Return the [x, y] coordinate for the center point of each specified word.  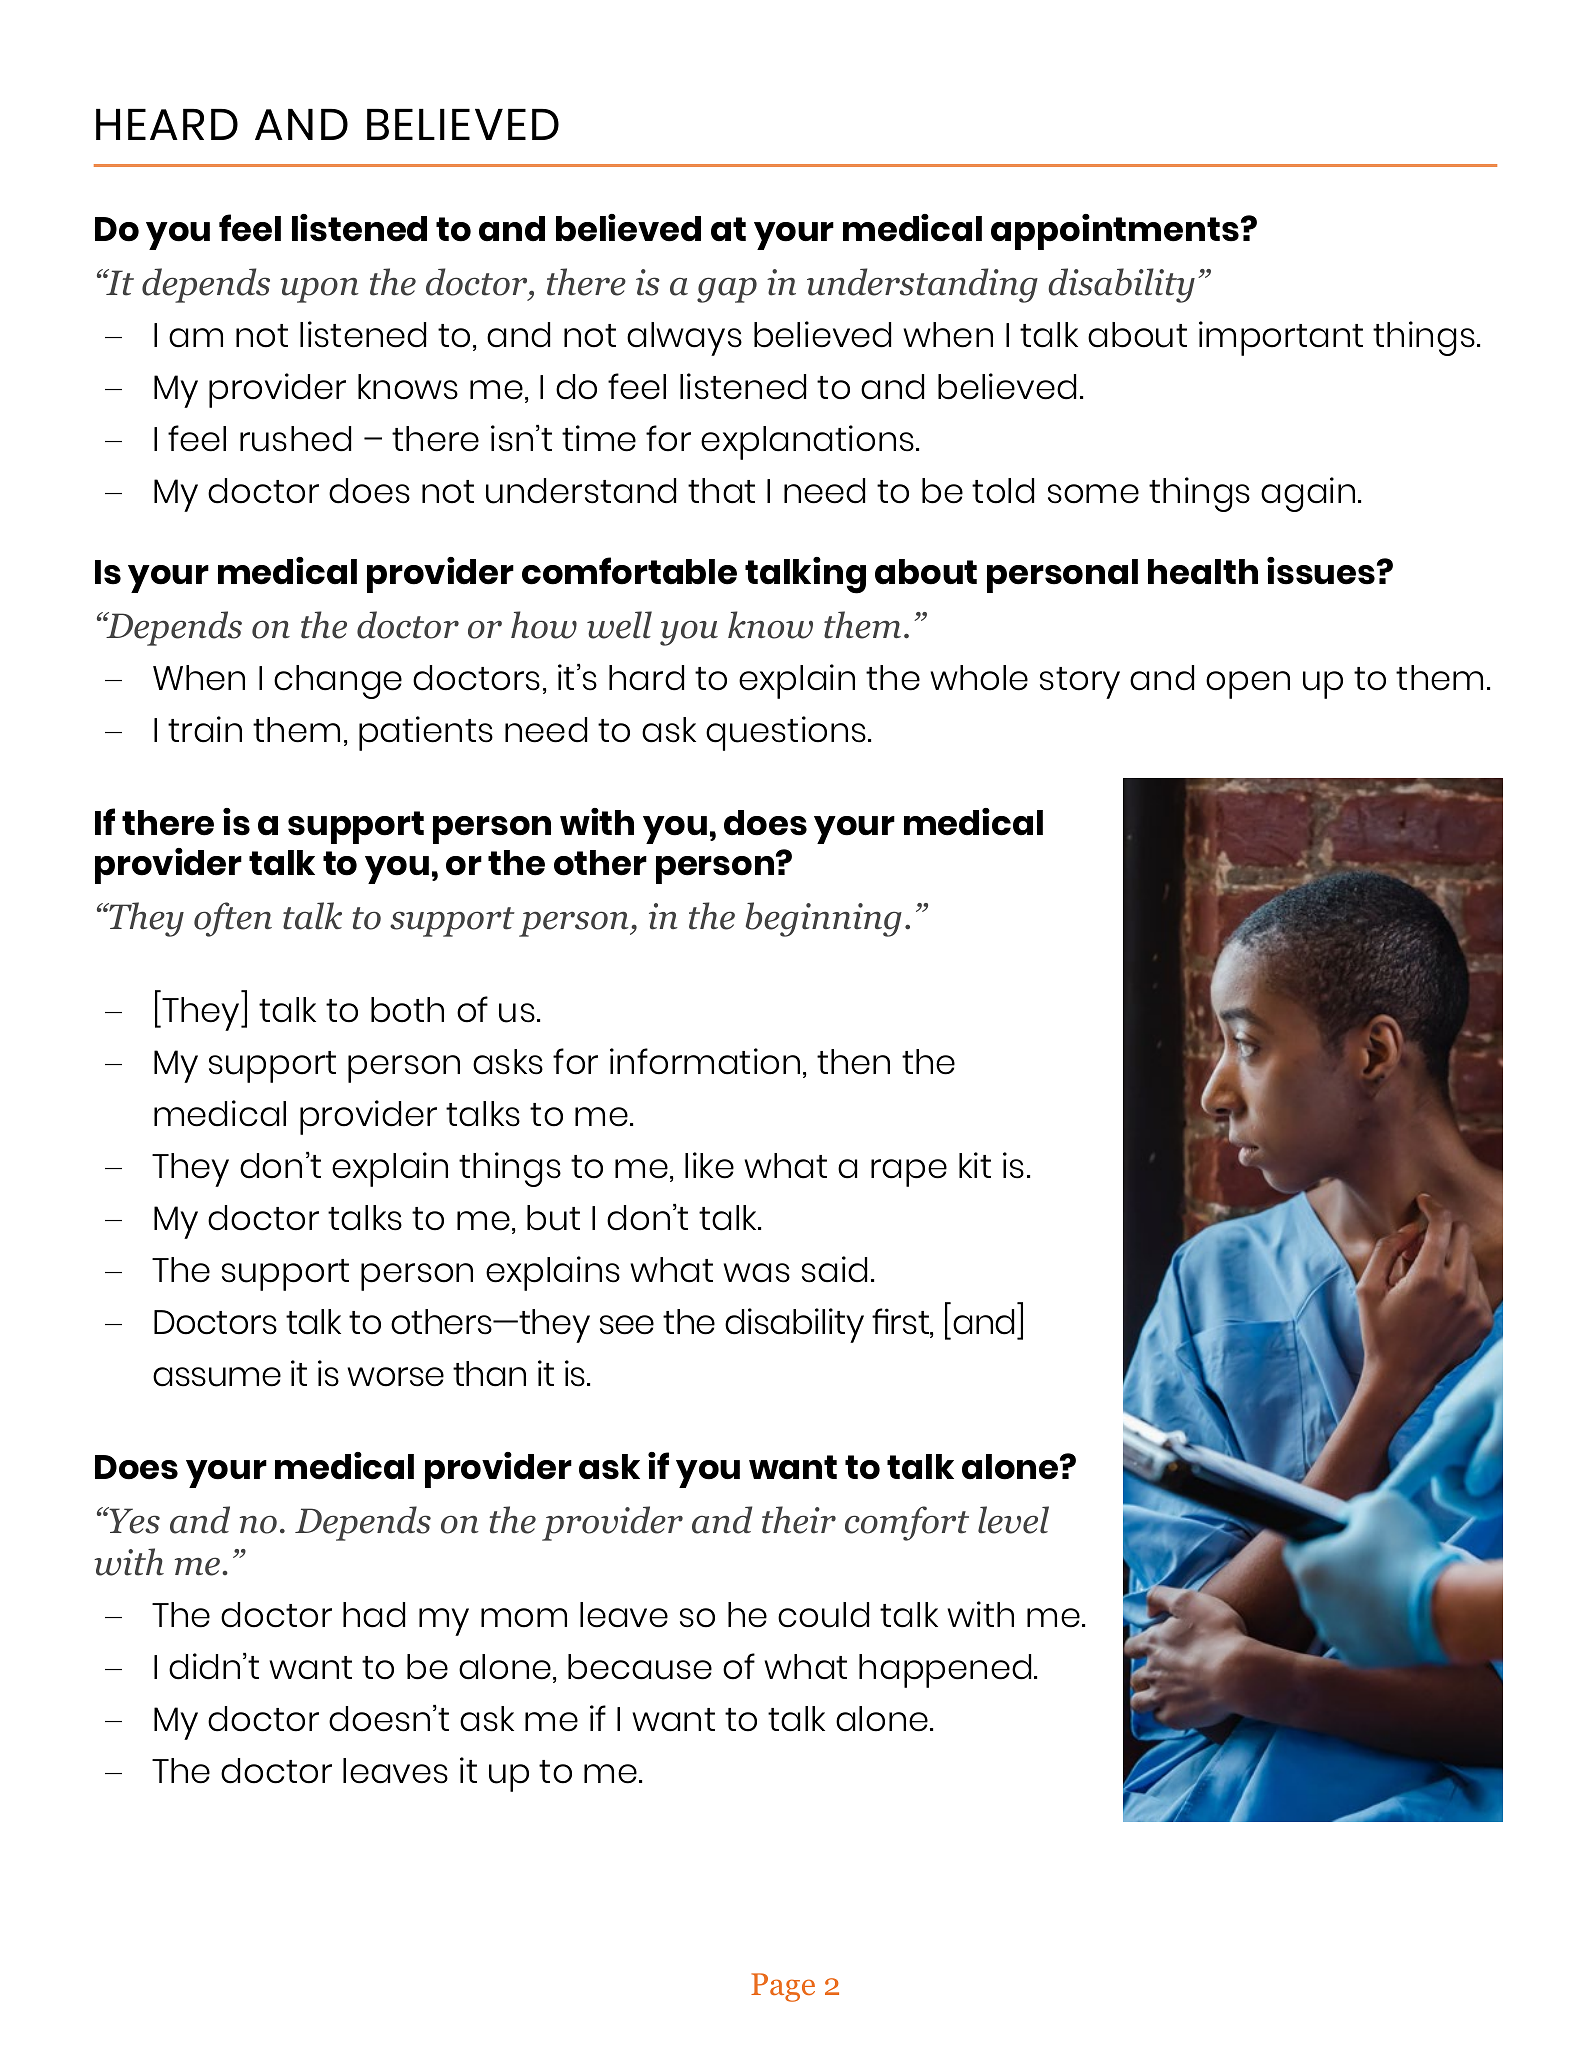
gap [727, 290]
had [374, 1615]
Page [783, 1987]
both [407, 1010]
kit [975, 1165]
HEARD [167, 124]
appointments [1115, 232]
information [705, 1061]
